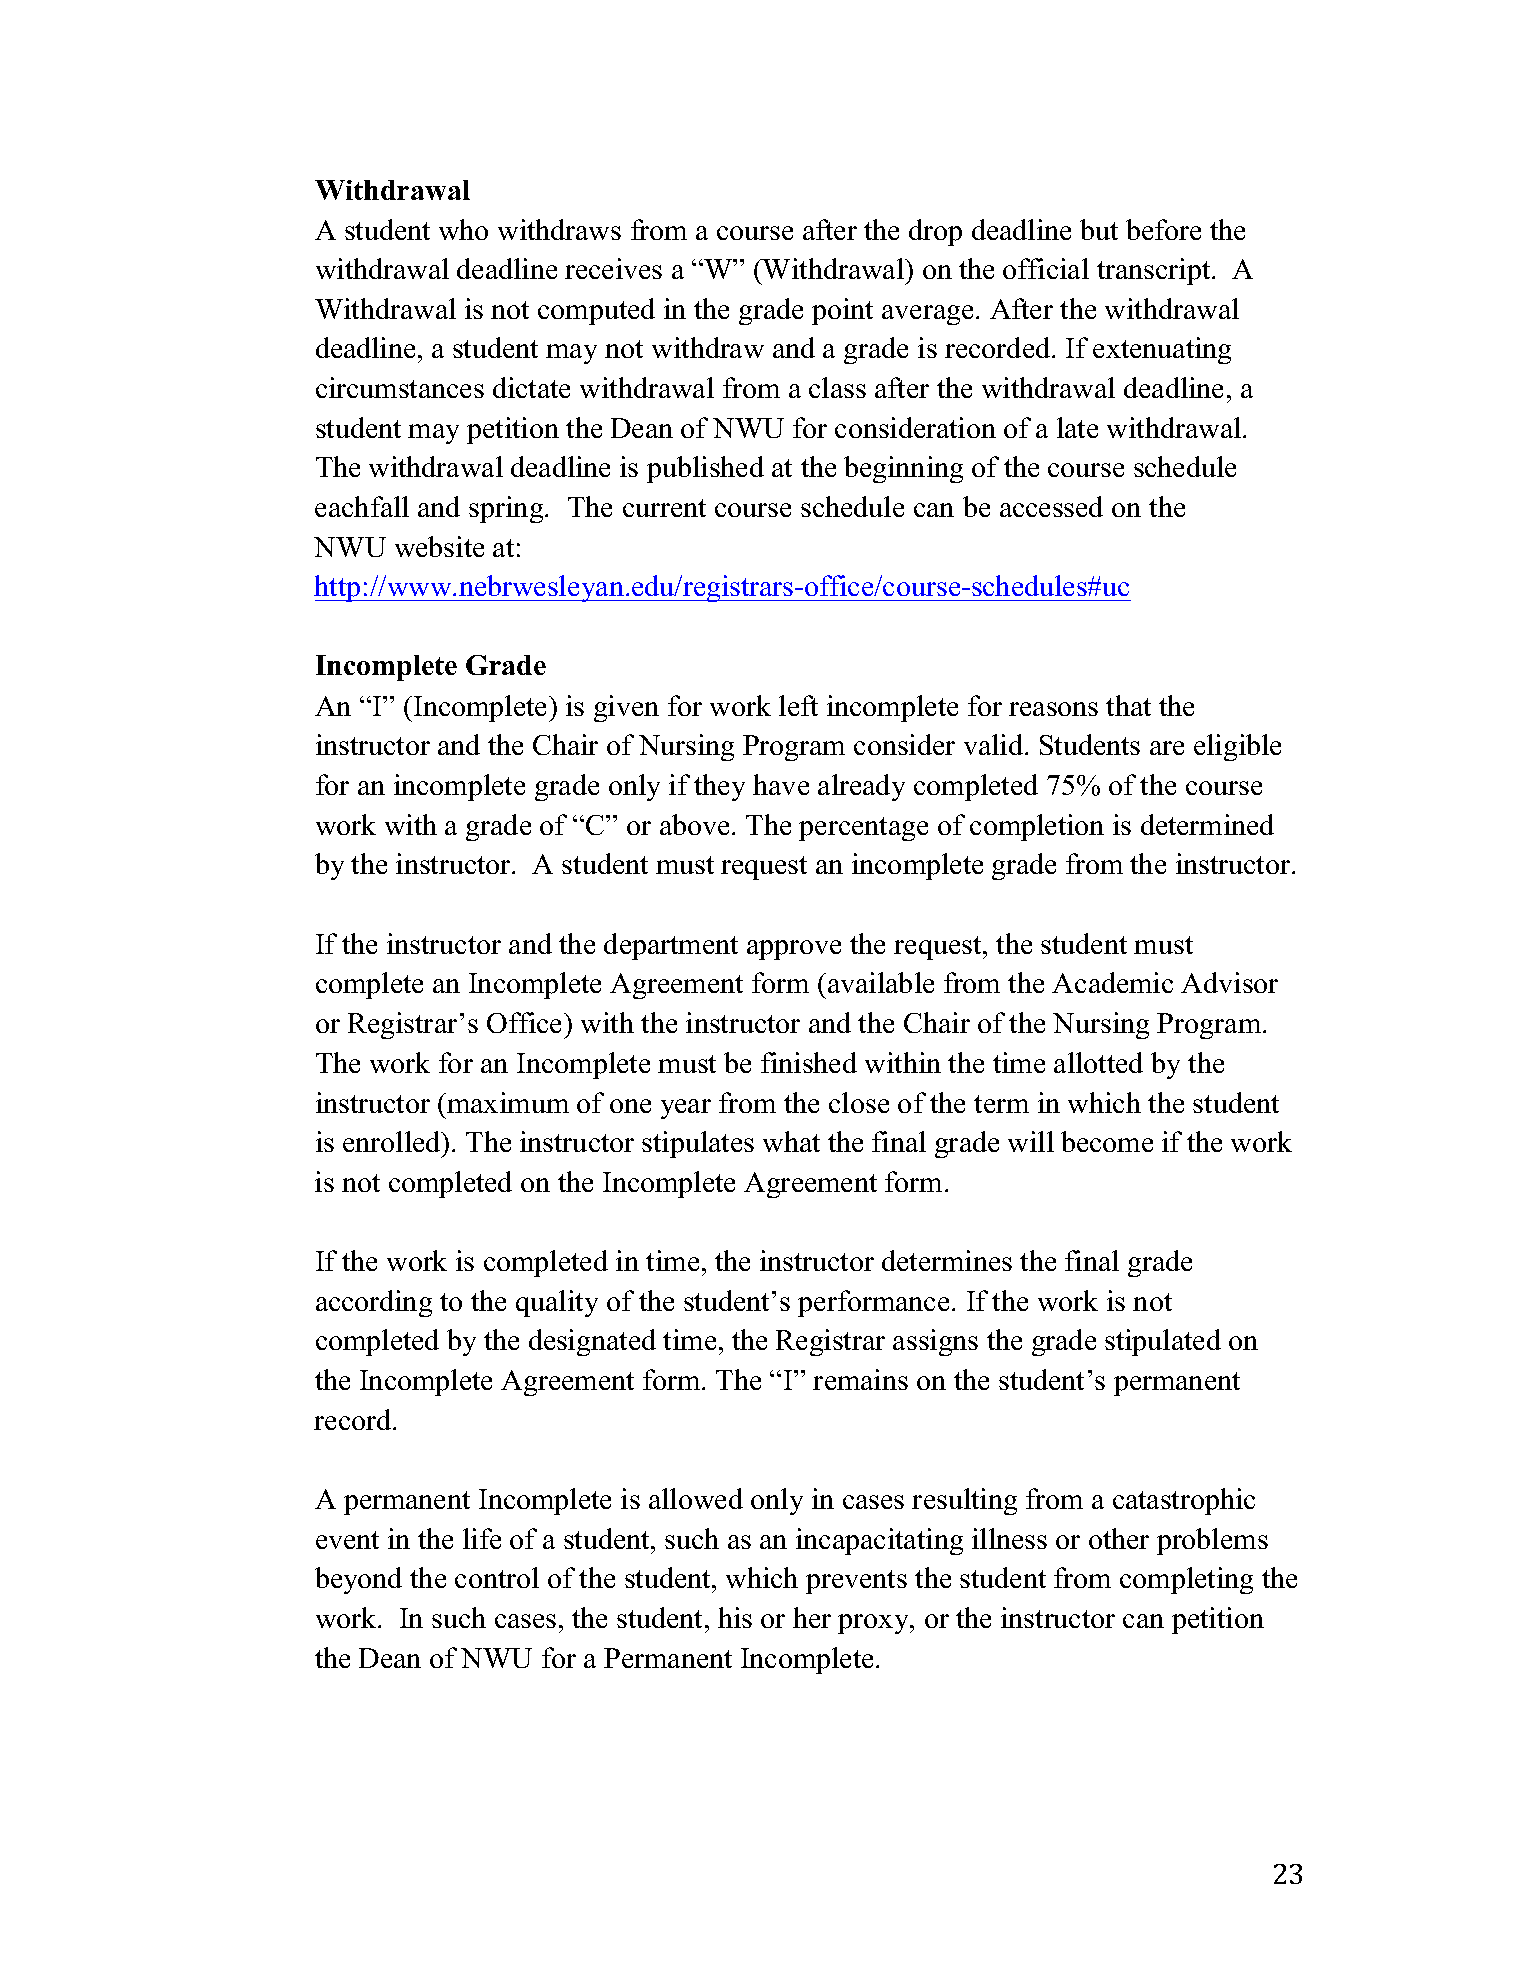  What do you see at coordinates (735, 1617) in the document?
I see `his` at bounding box center [735, 1617].
